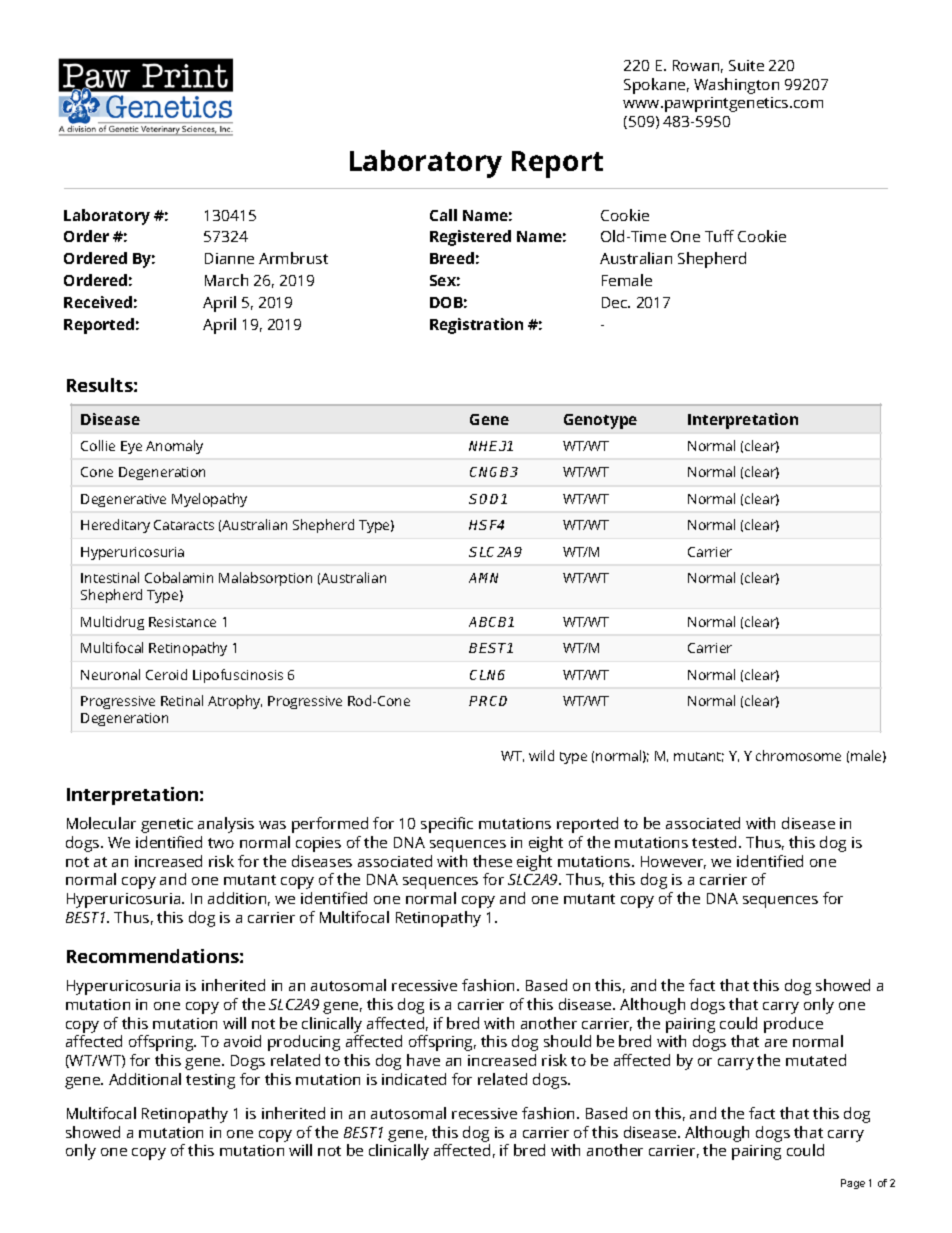  I want to click on Washington, so click(736, 86).
